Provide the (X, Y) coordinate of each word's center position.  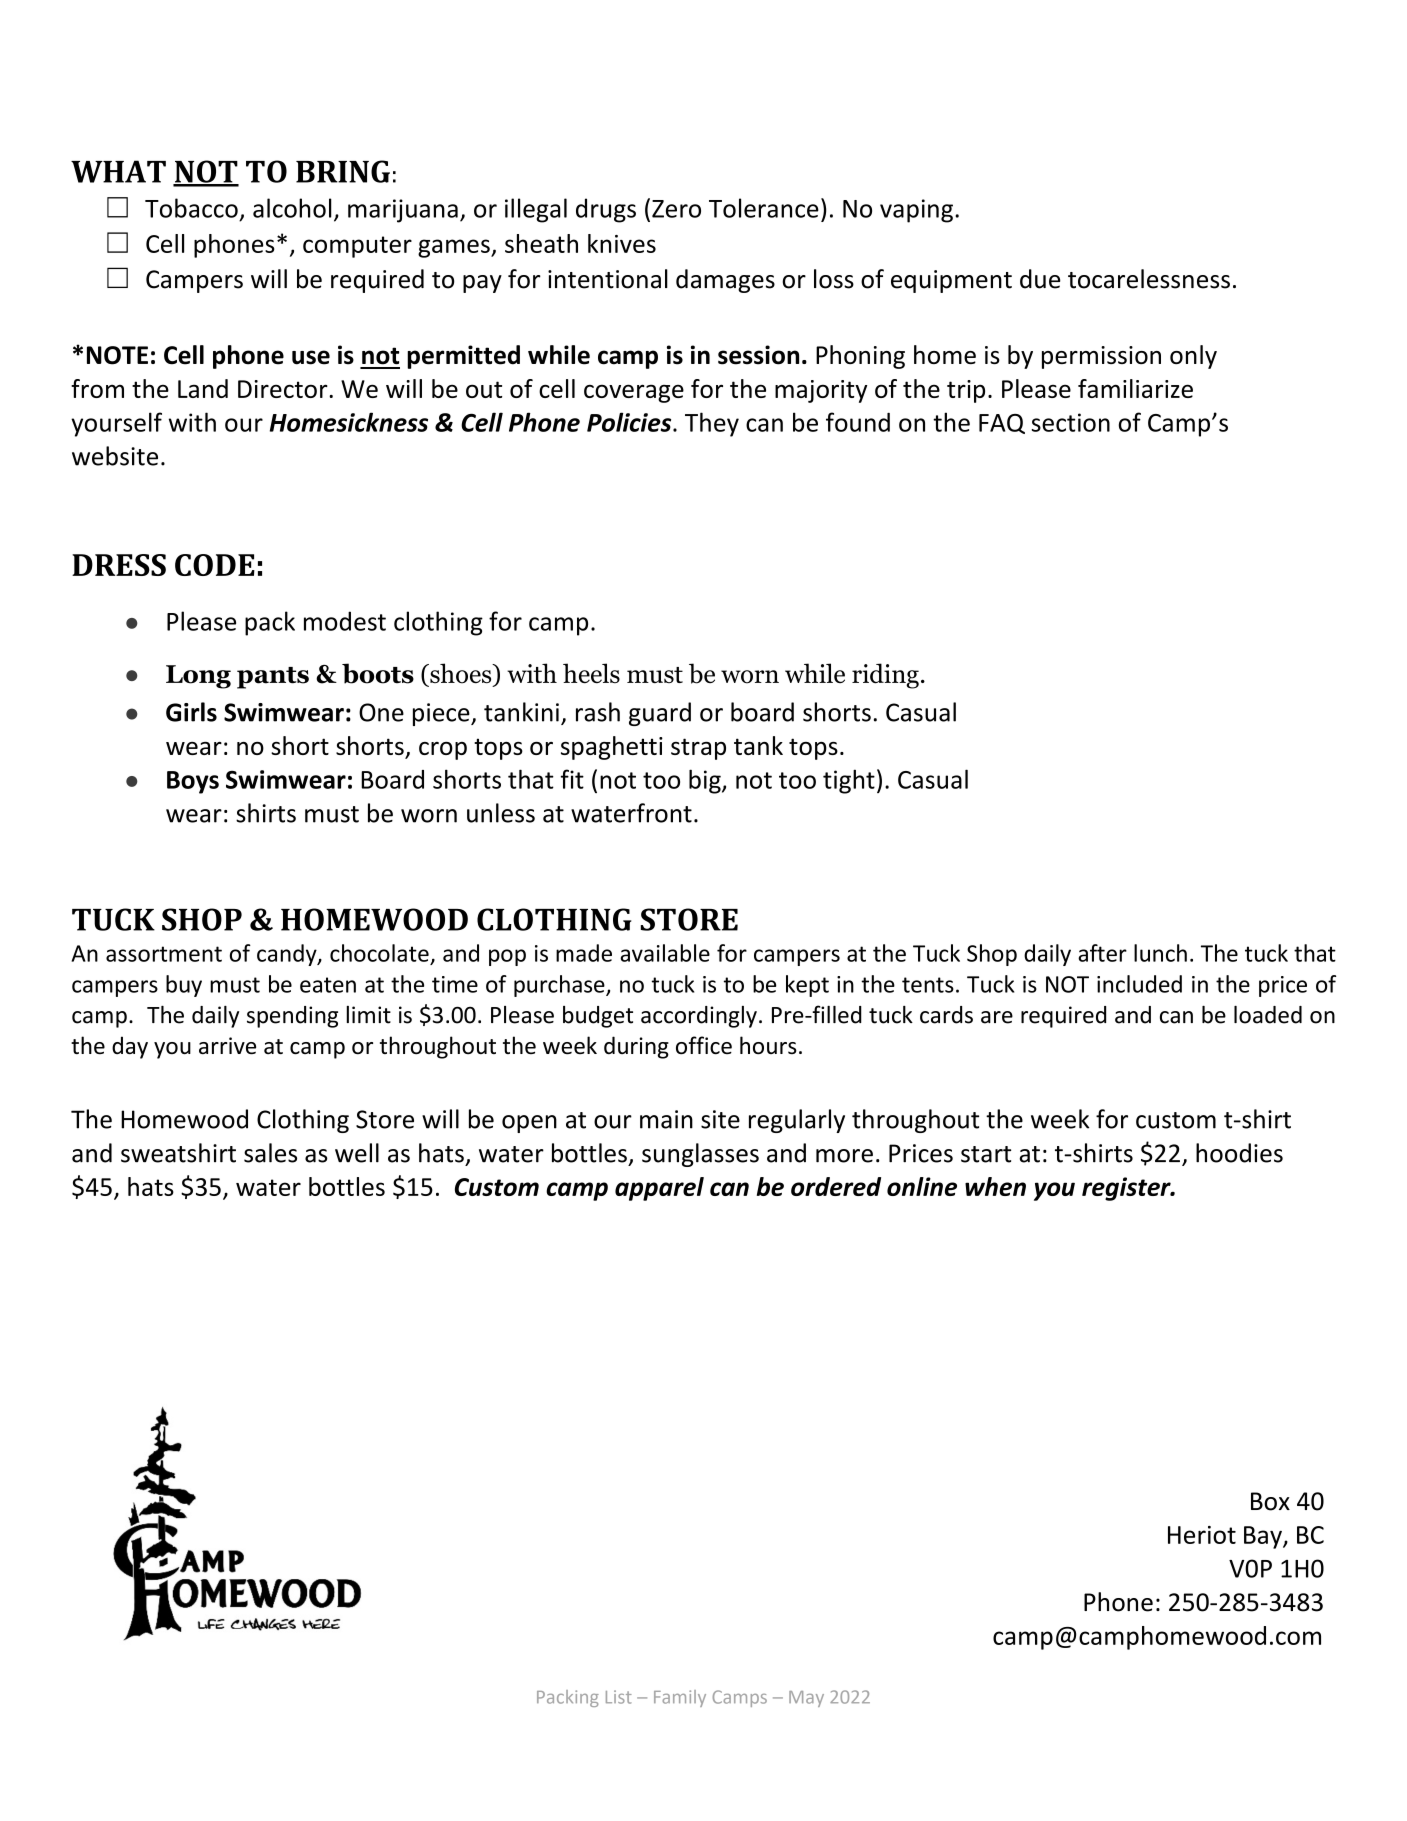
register (1127, 1189)
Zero (676, 209)
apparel (659, 1189)
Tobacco (191, 208)
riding (885, 676)
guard (660, 714)
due (1040, 279)
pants (273, 678)
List (619, 1697)
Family (680, 1698)
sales (270, 1153)
